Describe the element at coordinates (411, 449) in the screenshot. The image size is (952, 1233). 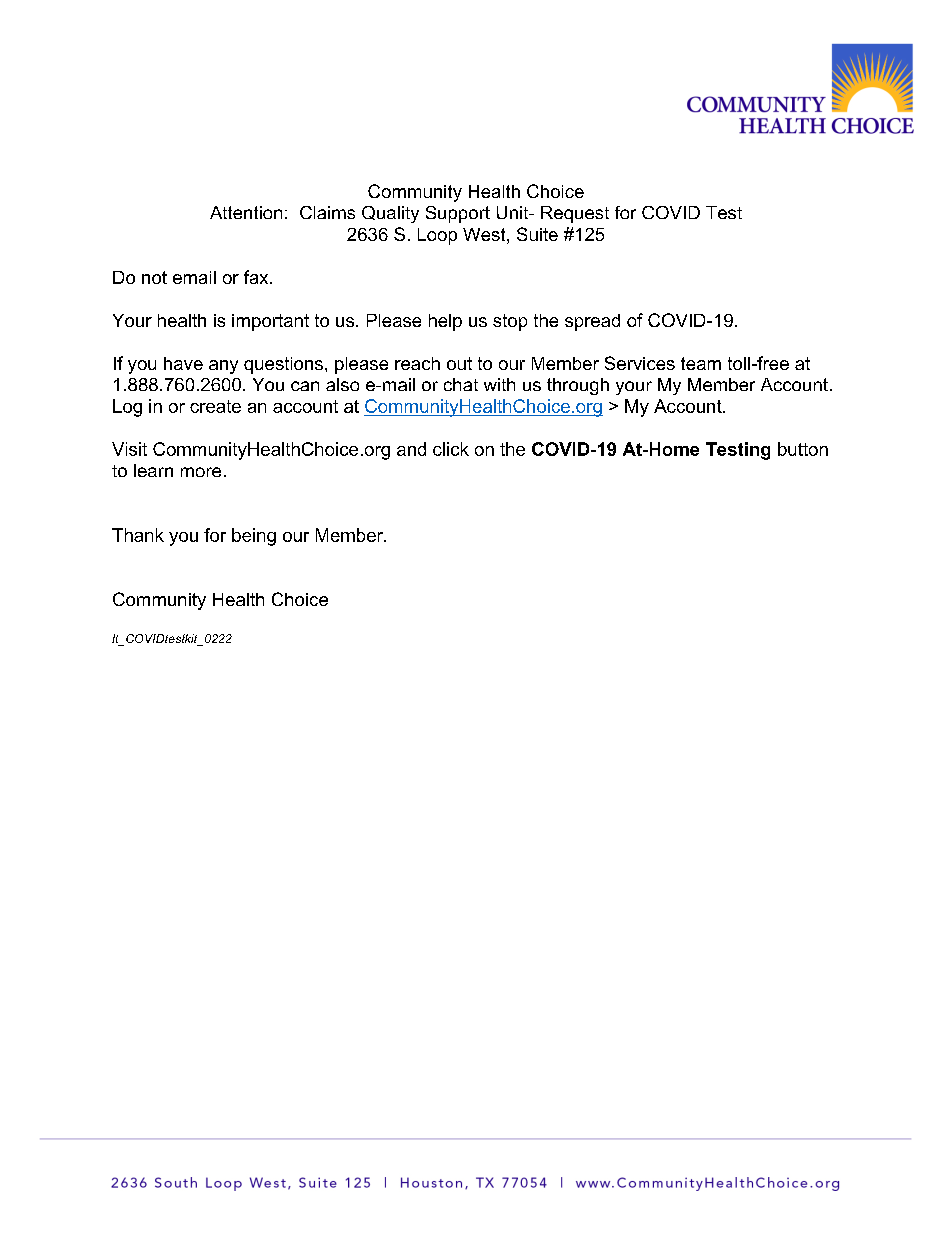
I see `and` at that location.
